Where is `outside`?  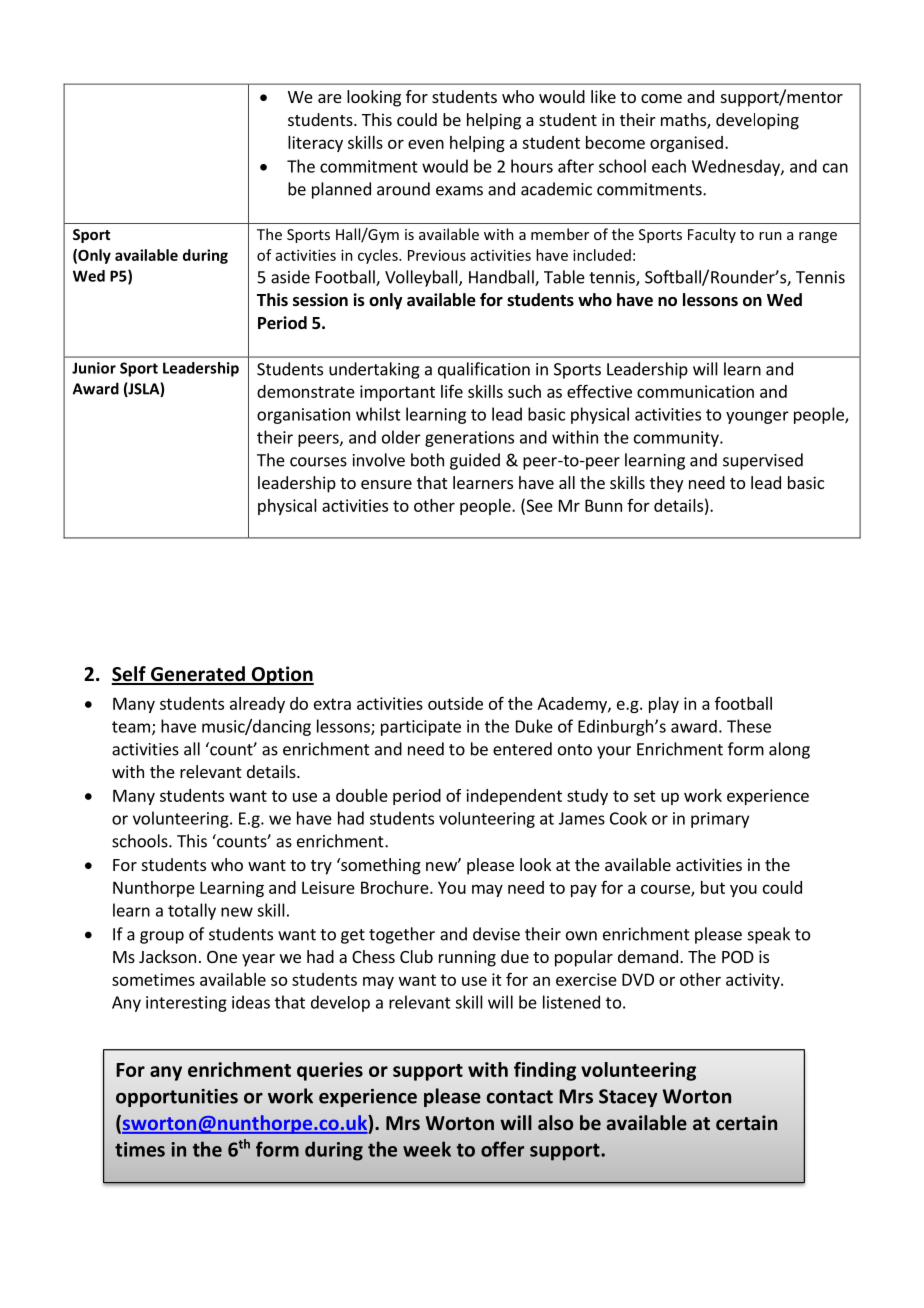 outside is located at coordinates (455, 703).
